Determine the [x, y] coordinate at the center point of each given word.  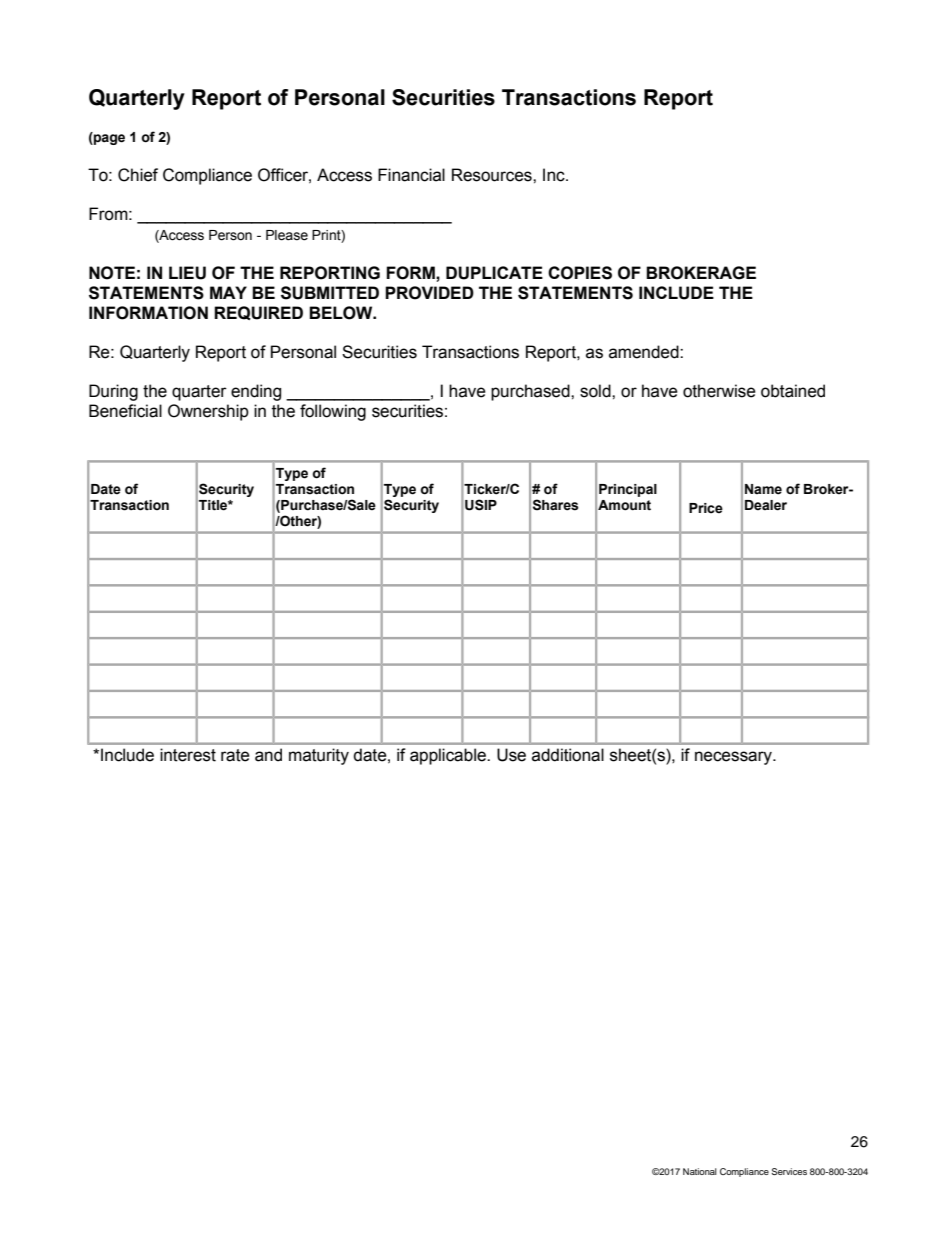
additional [568, 755]
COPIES [580, 273]
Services [789, 1171]
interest [188, 755]
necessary [734, 758]
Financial [411, 175]
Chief [138, 175]
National [700, 1171]
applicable [449, 756]
